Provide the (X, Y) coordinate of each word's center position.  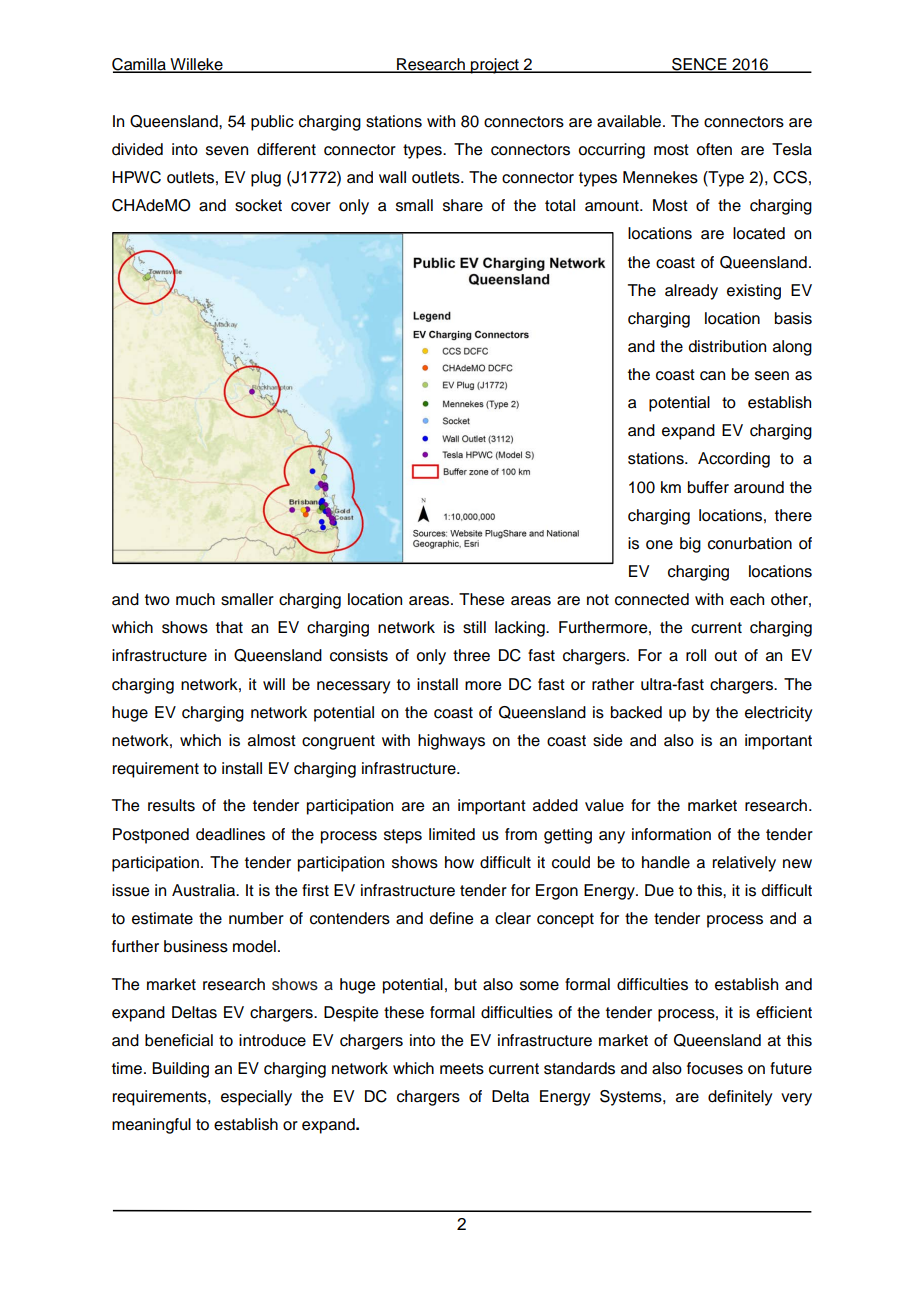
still (474, 627)
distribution (727, 346)
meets (462, 1069)
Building (180, 1070)
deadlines (230, 834)
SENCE (699, 65)
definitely (740, 1098)
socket (258, 205)
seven (227, 151)
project (495, 66)
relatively (744, 864)
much (195, 599)
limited (452, 834)
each (747, 599)
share (463, 205)
